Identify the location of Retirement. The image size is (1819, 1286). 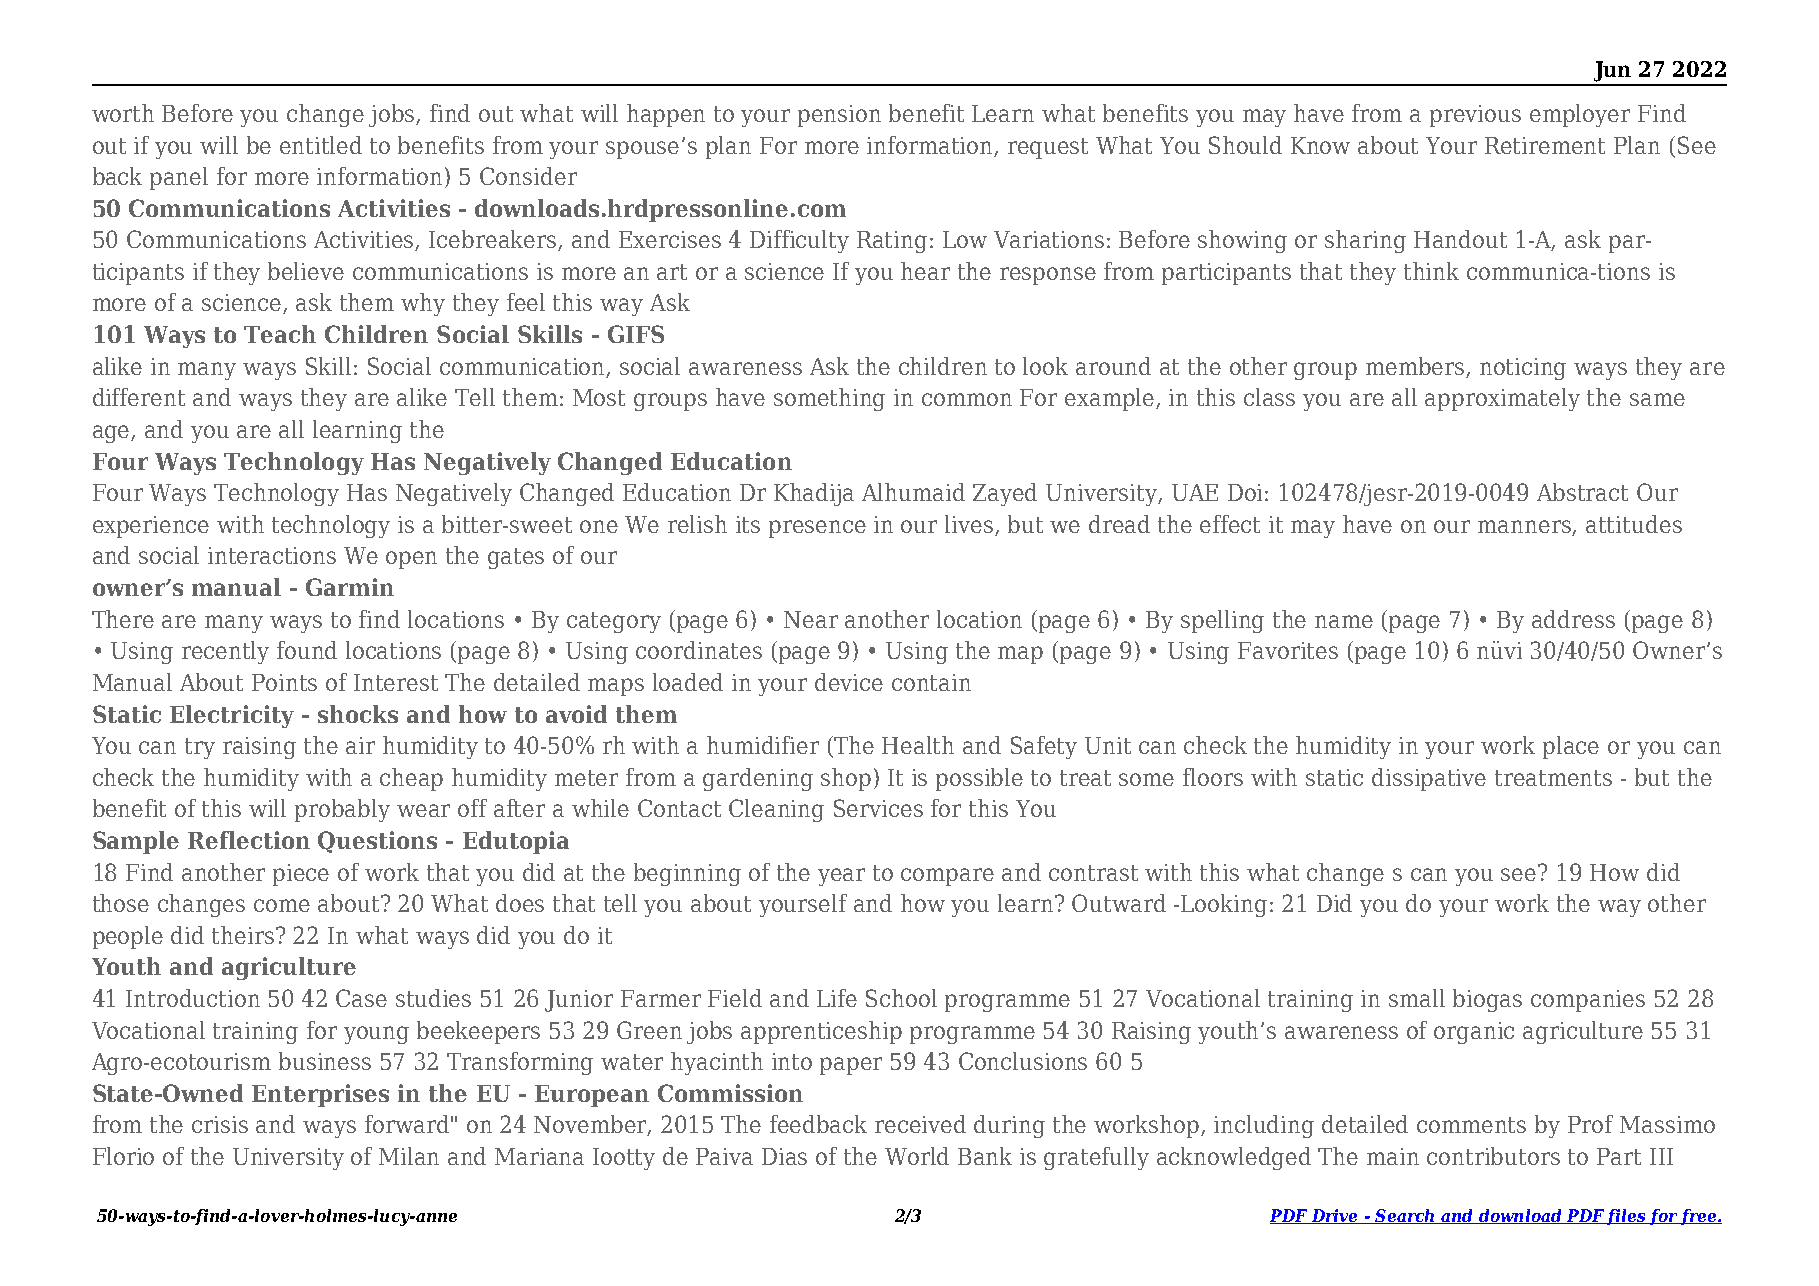
(1545, 145).
